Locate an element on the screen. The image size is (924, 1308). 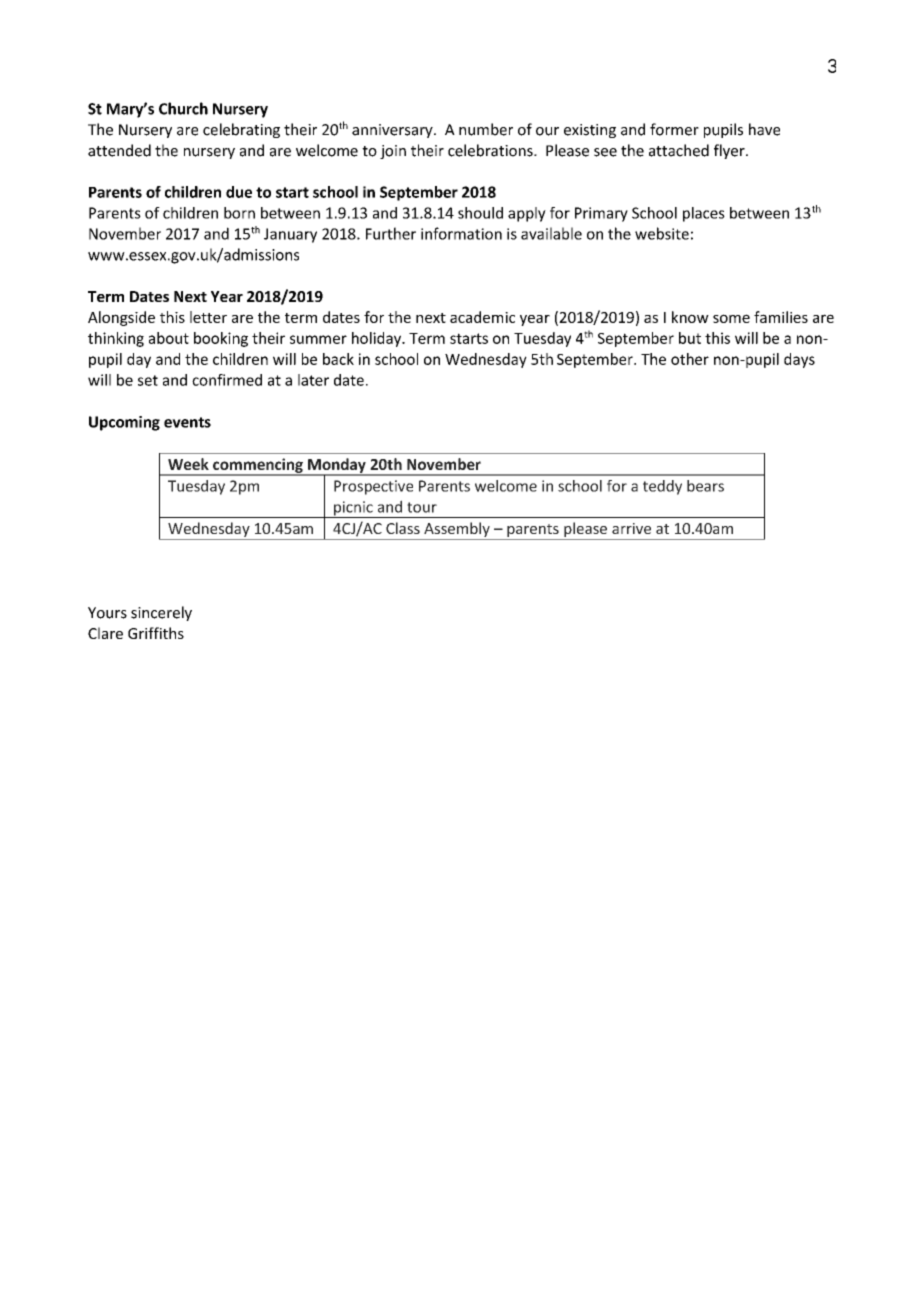
sincerely is located at coordinates (161, 613).
